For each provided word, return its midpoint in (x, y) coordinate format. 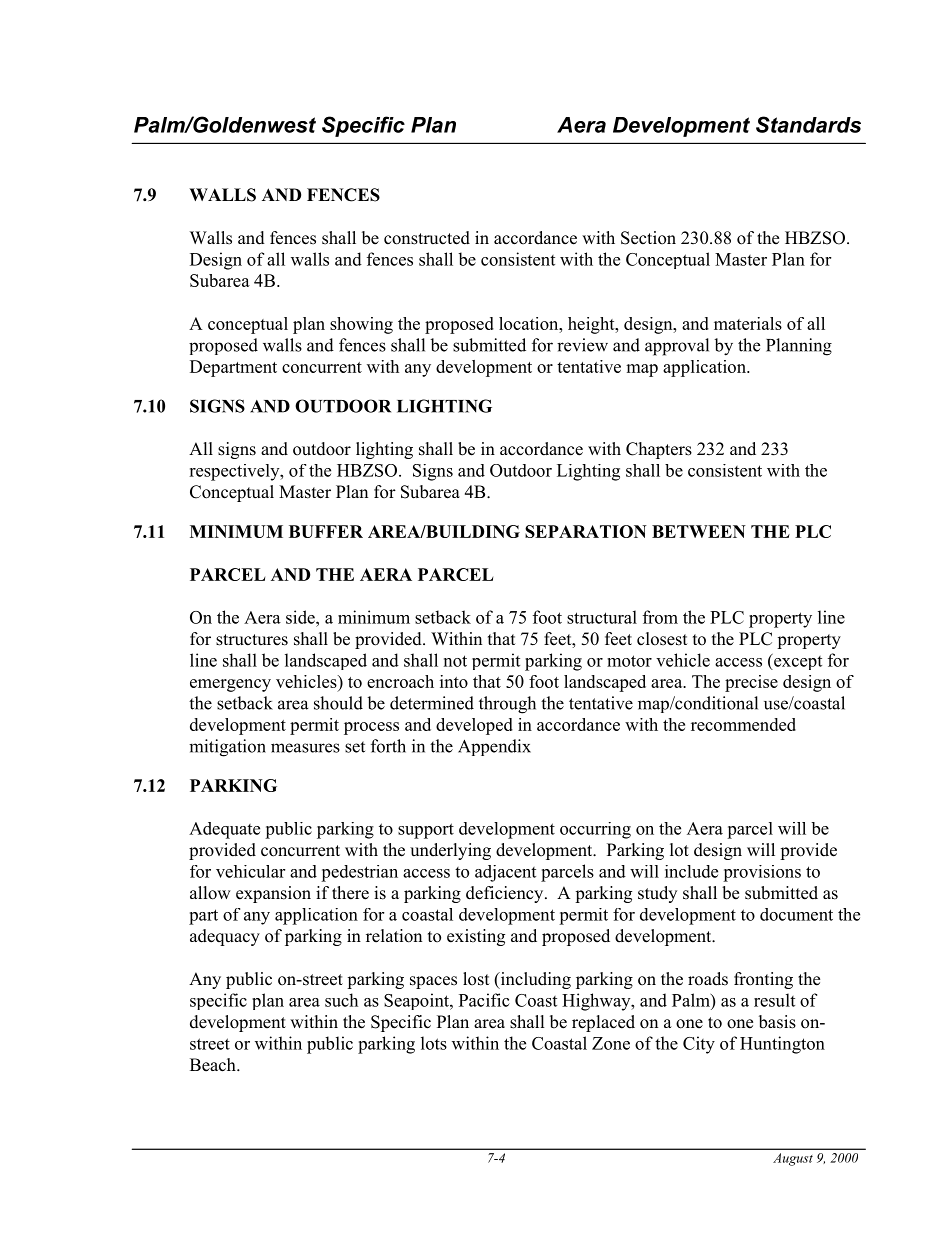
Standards (808, 124)
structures (252, 640)
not (455, 661)
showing (361, 325)
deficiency (506, 894)
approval (677, 347)
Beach (214, 1065)
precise (751, 683)
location (530, 323)
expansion (273, 894)
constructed (427, 238)
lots (434, 1043)
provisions (762, 873)
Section (648, 238)
